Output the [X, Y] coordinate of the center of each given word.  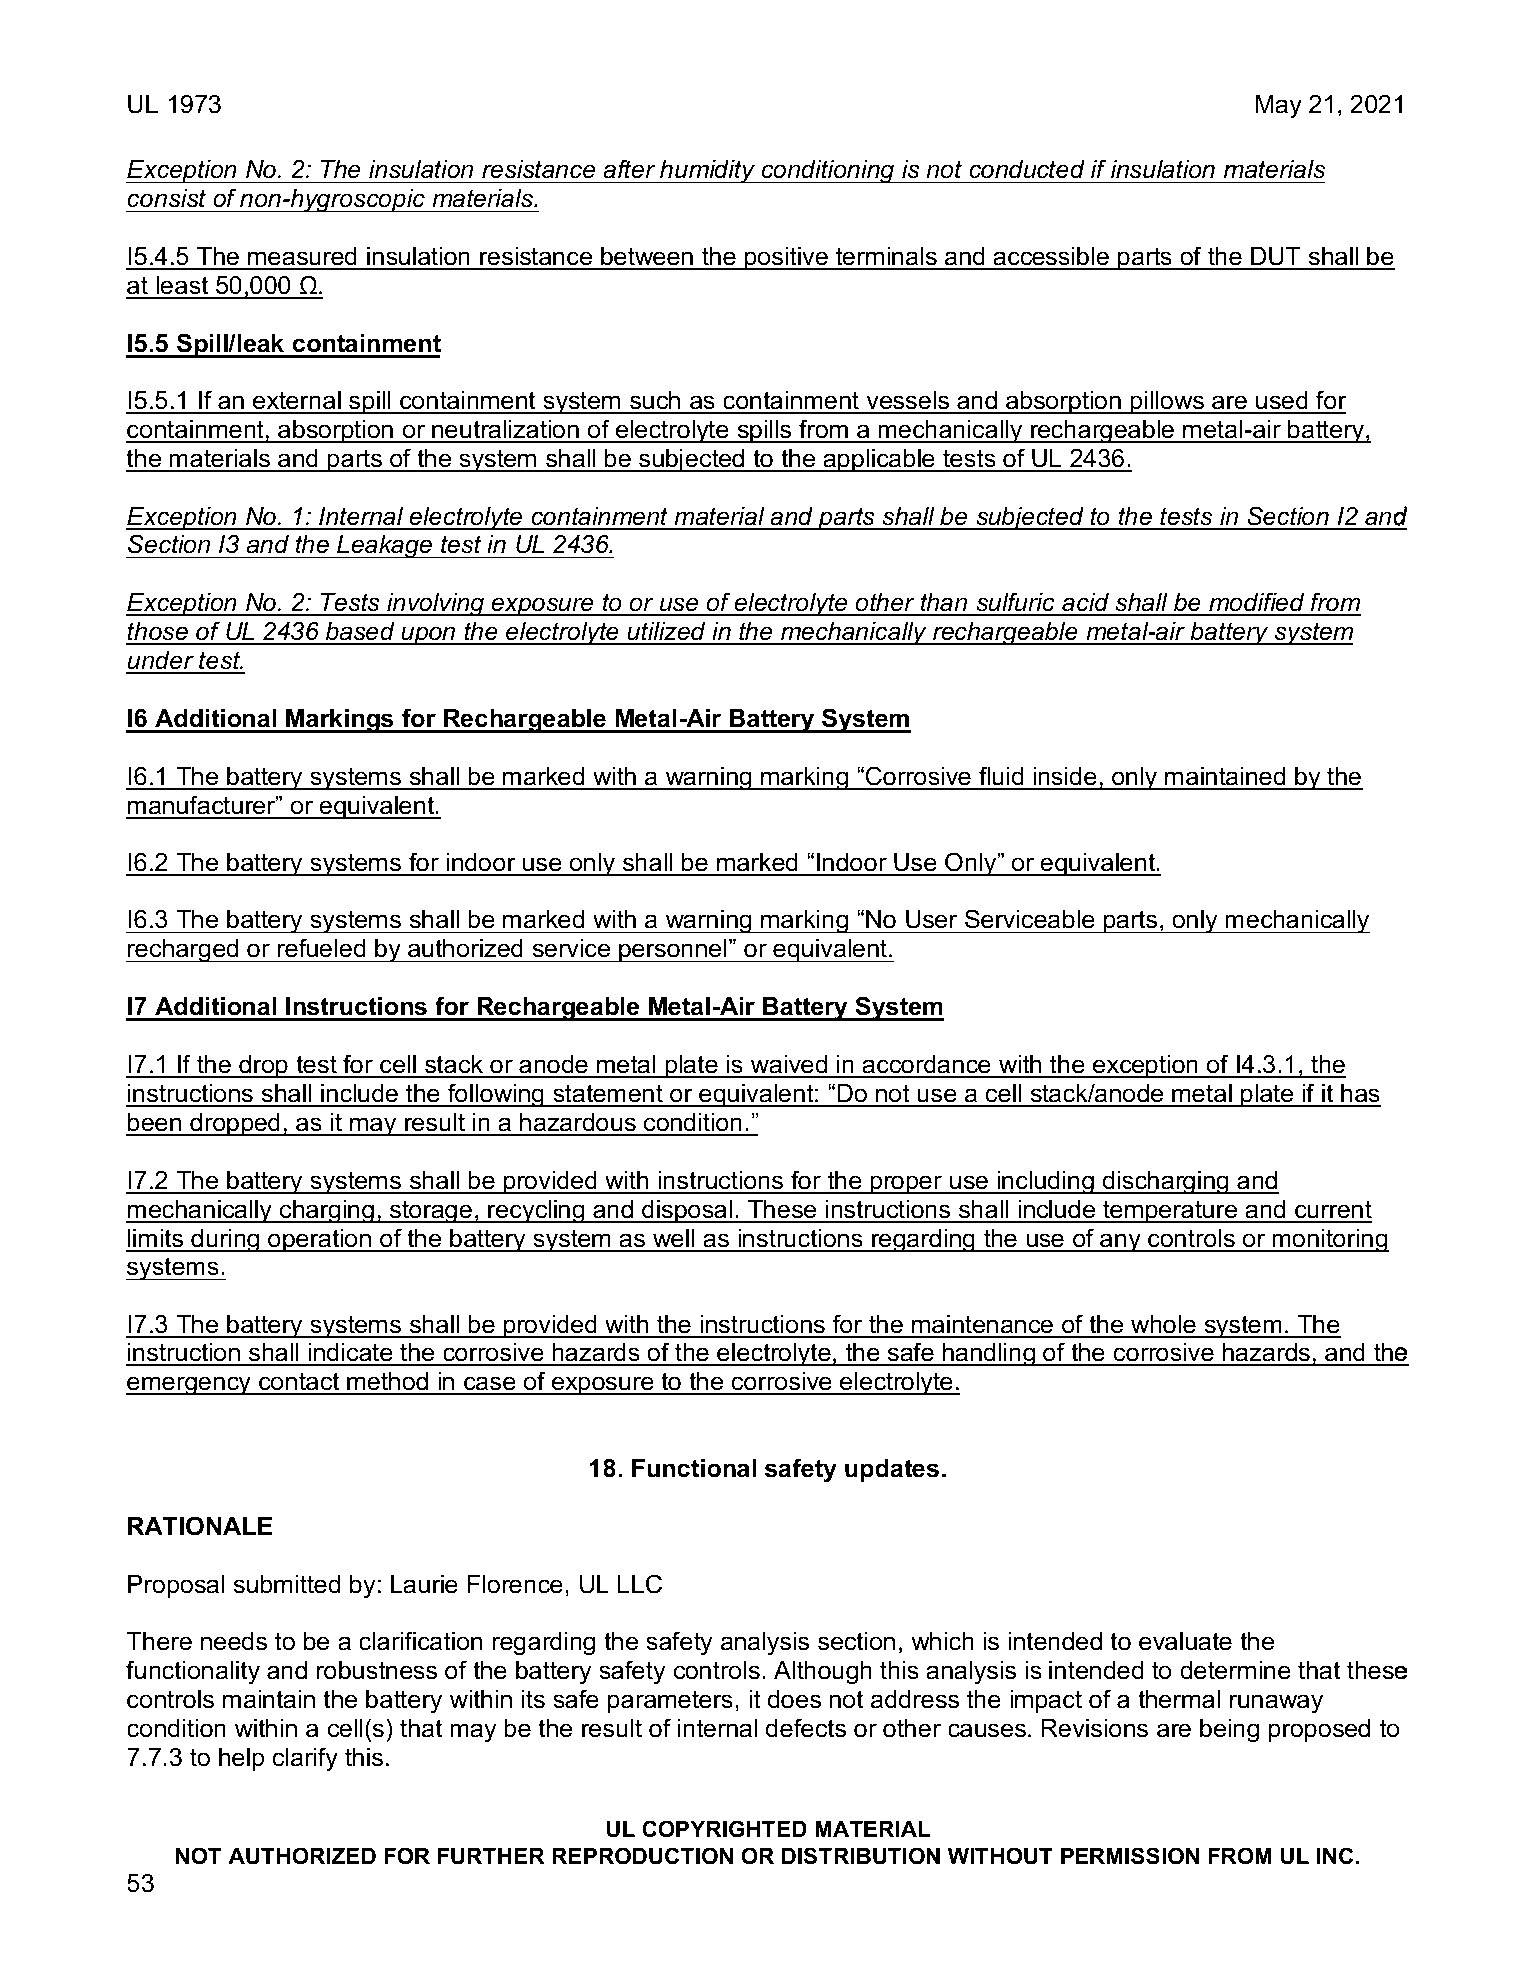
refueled [322, 948]
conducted [1027, 169]
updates [892, 1470]
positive [786, 258]
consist [166, 198]
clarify [305, 1759]
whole [1163, 1326]
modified [1257, 603]
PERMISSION [1130, 1856]
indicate [350, 1354]
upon [428, 635]
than [944, 604]
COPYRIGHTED [724, 1829]
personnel [673, 950]
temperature [1170, 1211]
